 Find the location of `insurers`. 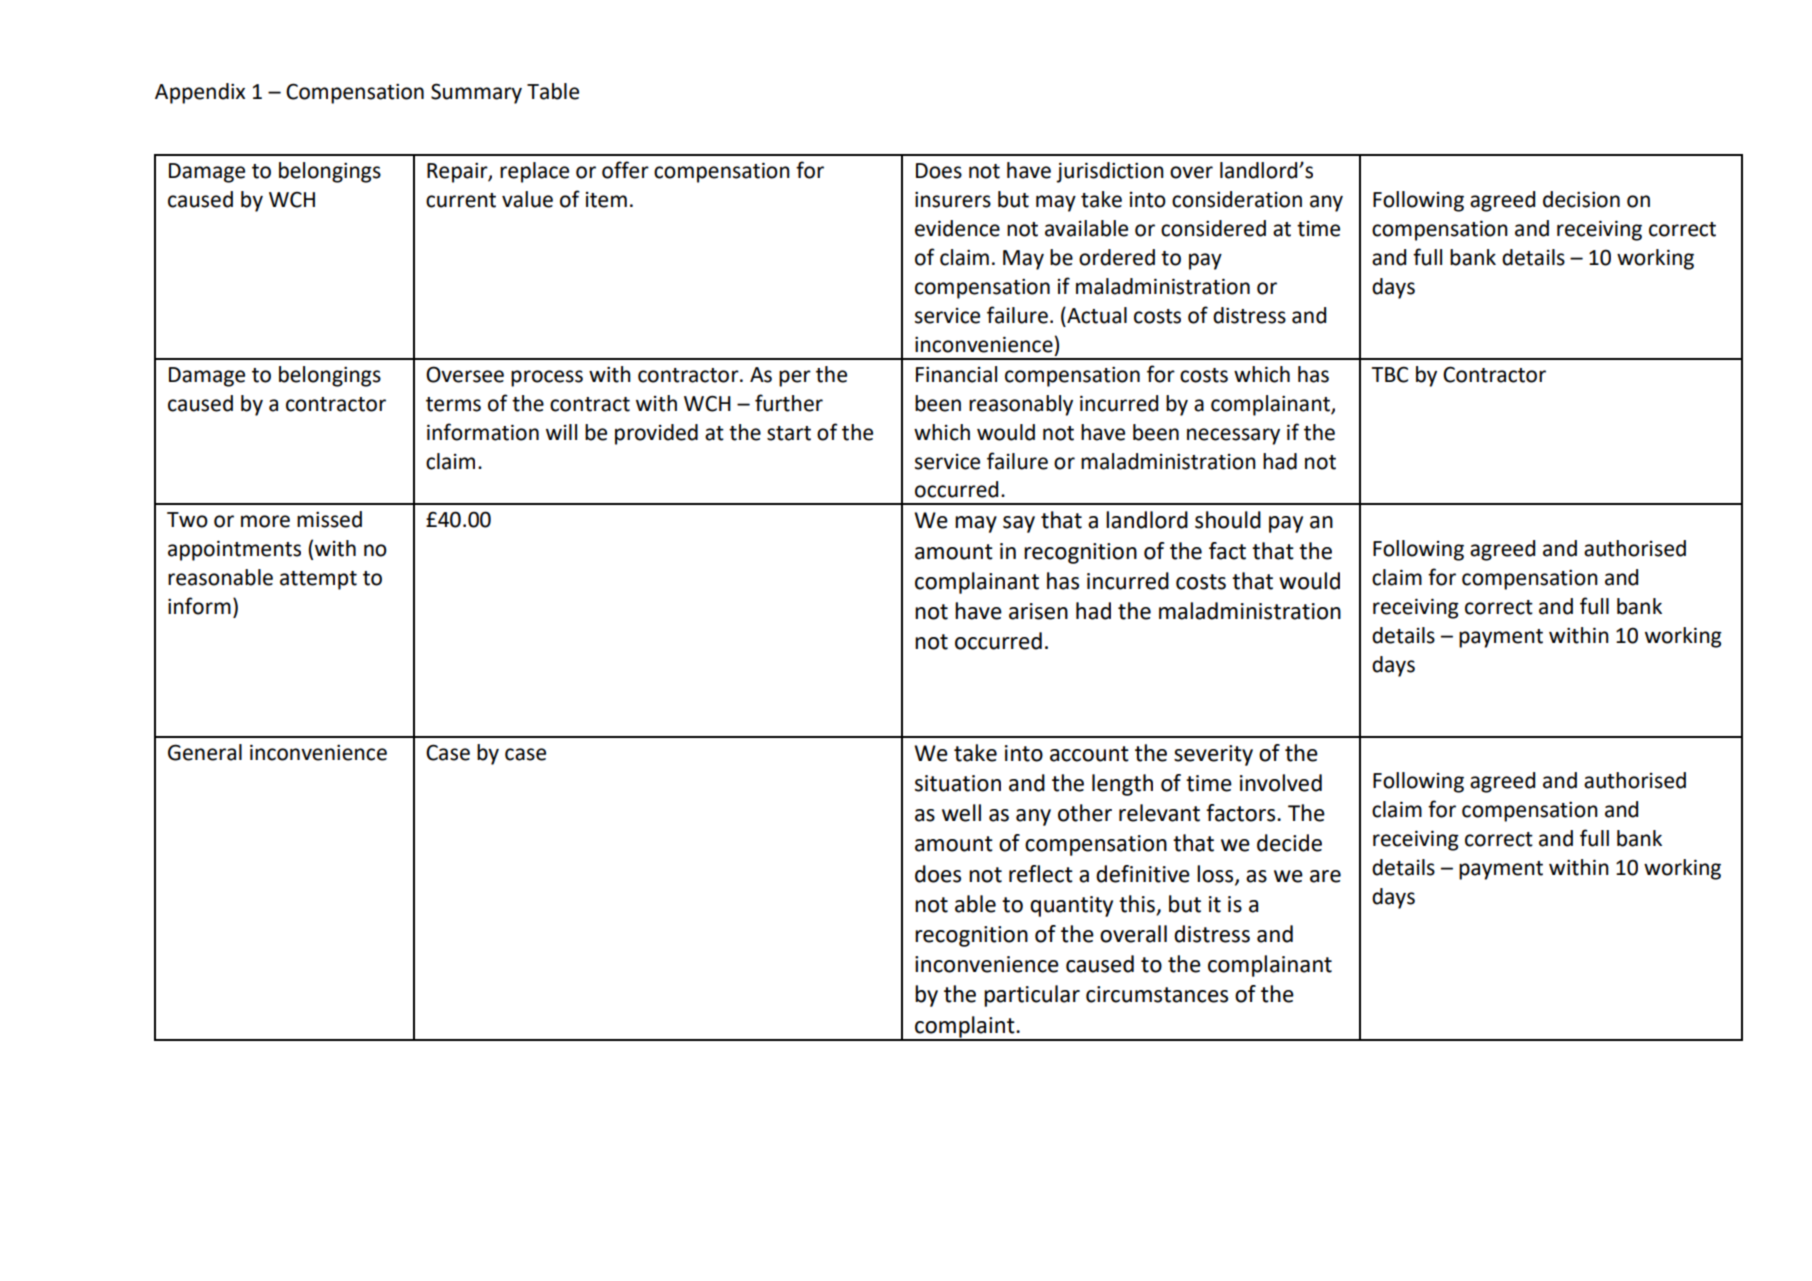

insurers is located at coordinates (953, 199).
